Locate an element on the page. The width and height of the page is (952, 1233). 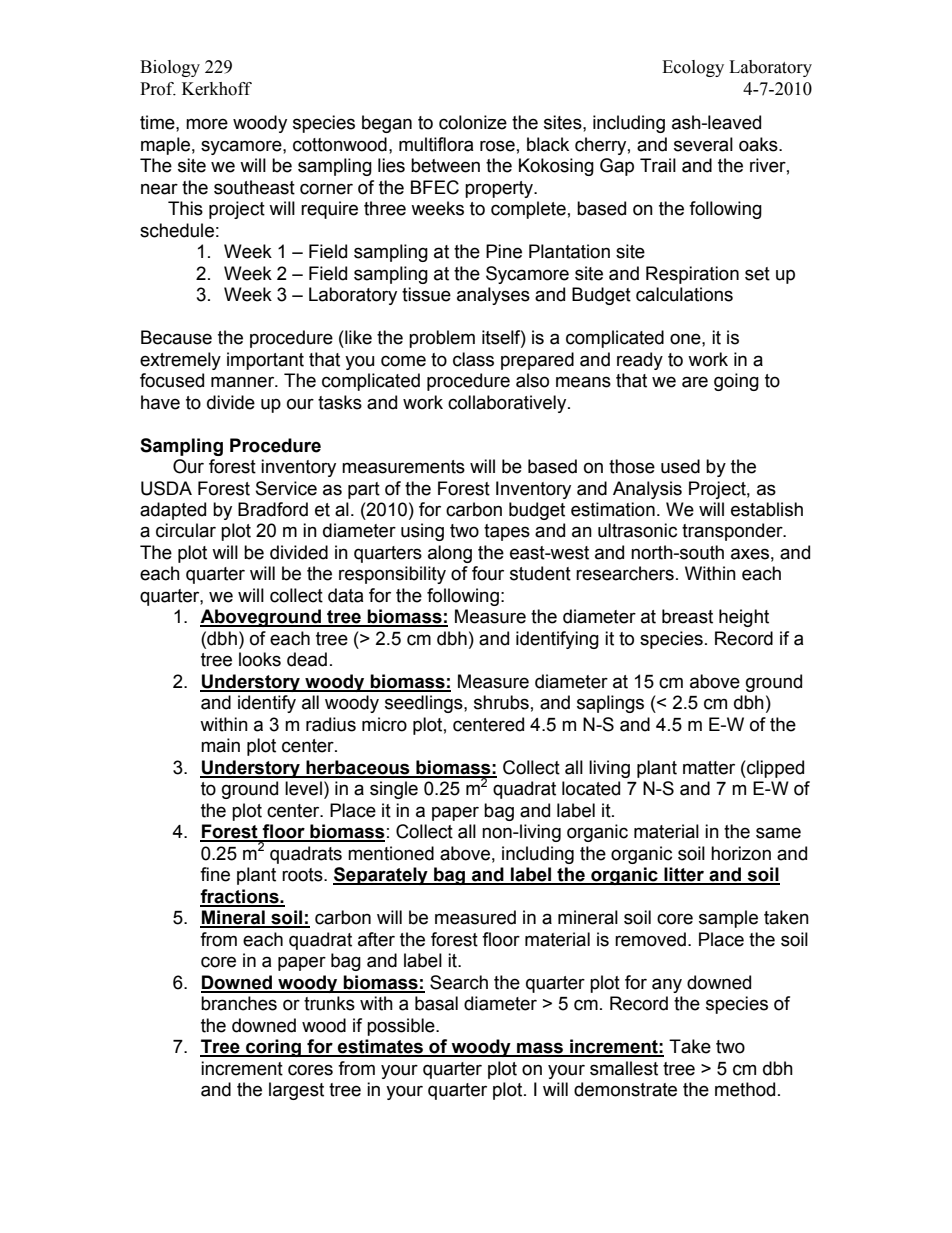
method is located at coordinates (745, 1089).
